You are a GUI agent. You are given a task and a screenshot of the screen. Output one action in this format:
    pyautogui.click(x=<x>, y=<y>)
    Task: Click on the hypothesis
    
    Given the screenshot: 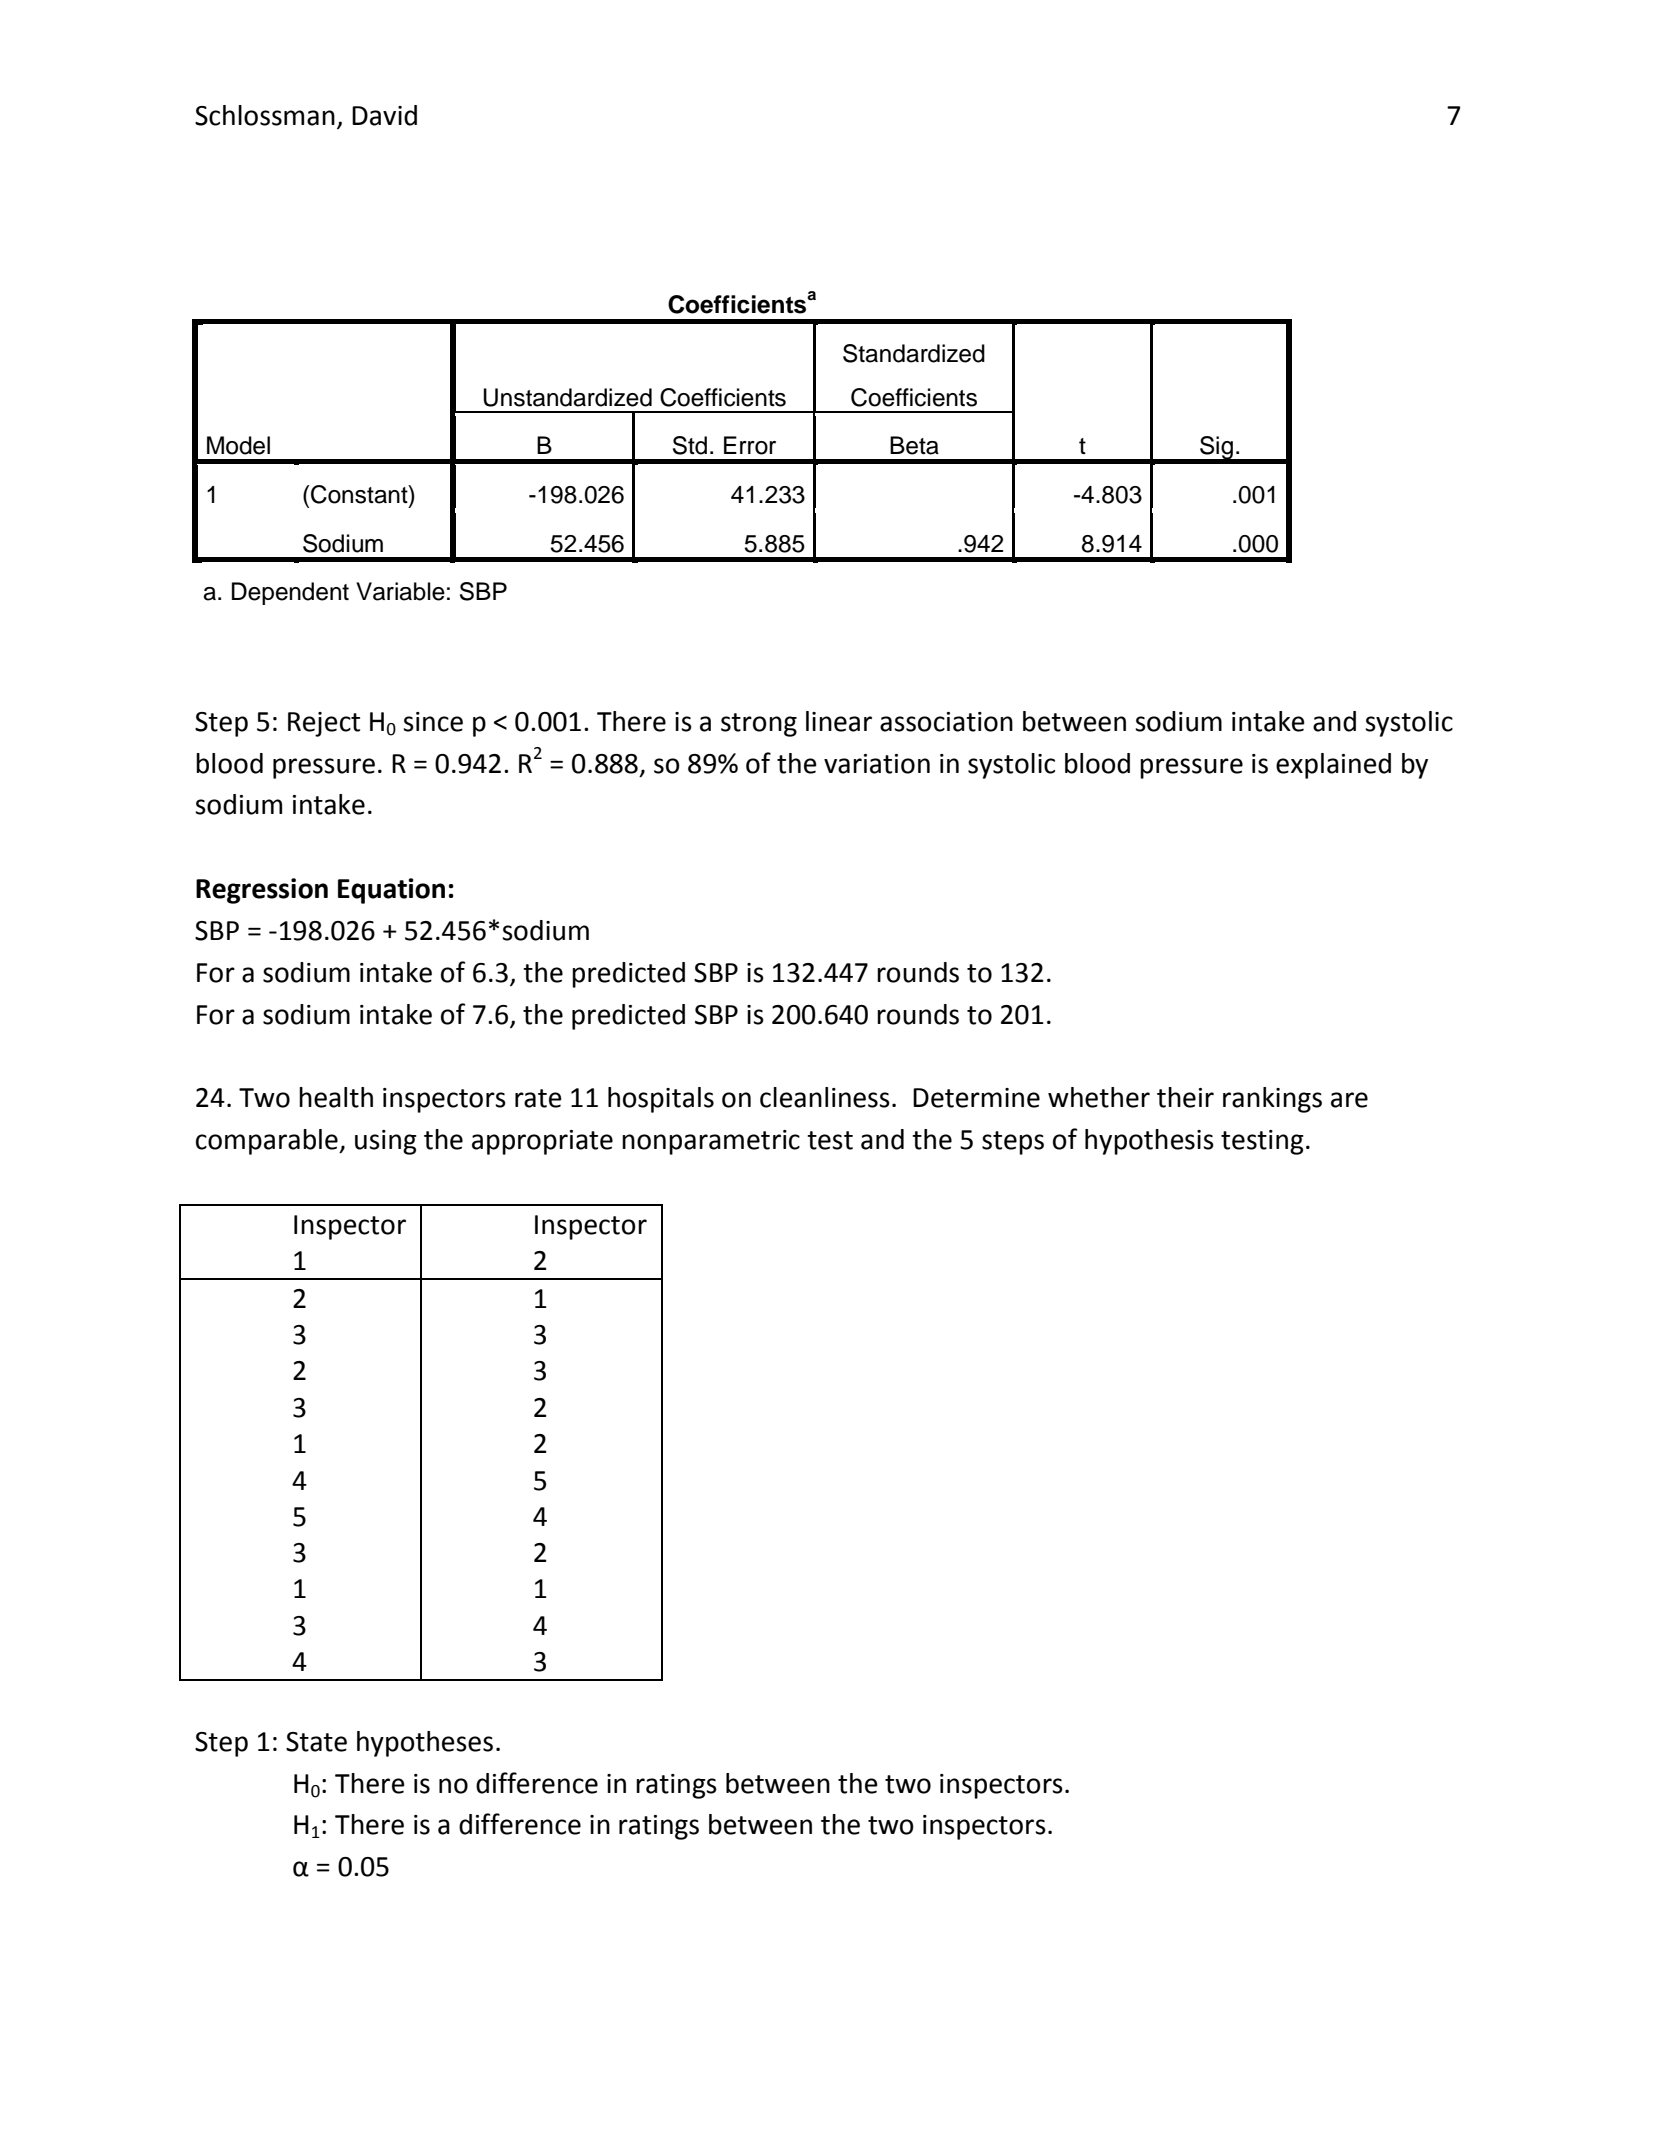 What is the action you would take?
    pyautogui.click(x=1149, y=1142)
